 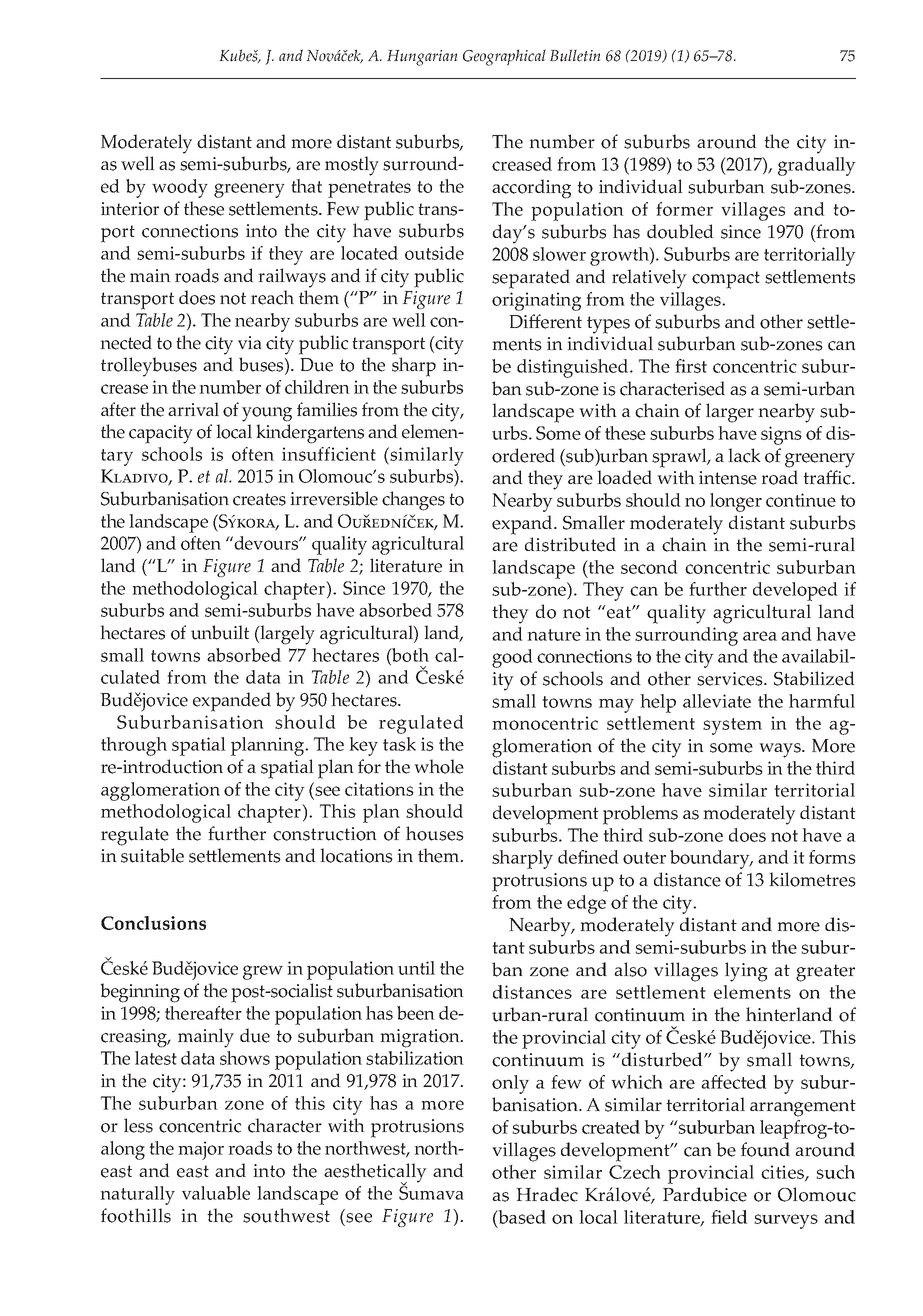 What do you see at coordinates (216, 1193) in the page?
I see `valuable` at bounding box center [216, 1193].
